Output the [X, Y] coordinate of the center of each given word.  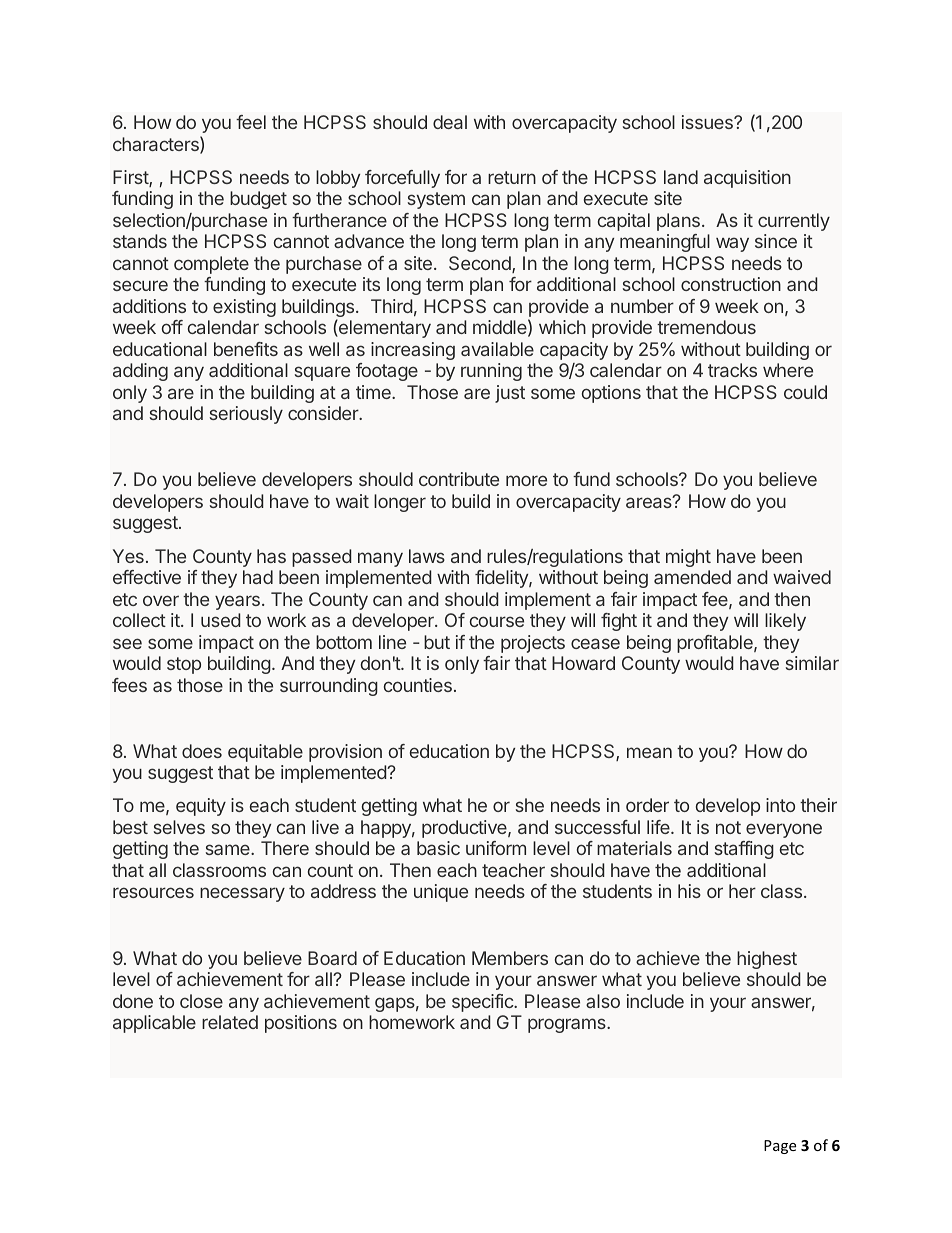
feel [251, 122]
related [230, 1022]
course [497, 621]
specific [483, 1003]
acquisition [747, 179]
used [221, 620]
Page [780, 1147]
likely [785, 622]
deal [450, 122]
